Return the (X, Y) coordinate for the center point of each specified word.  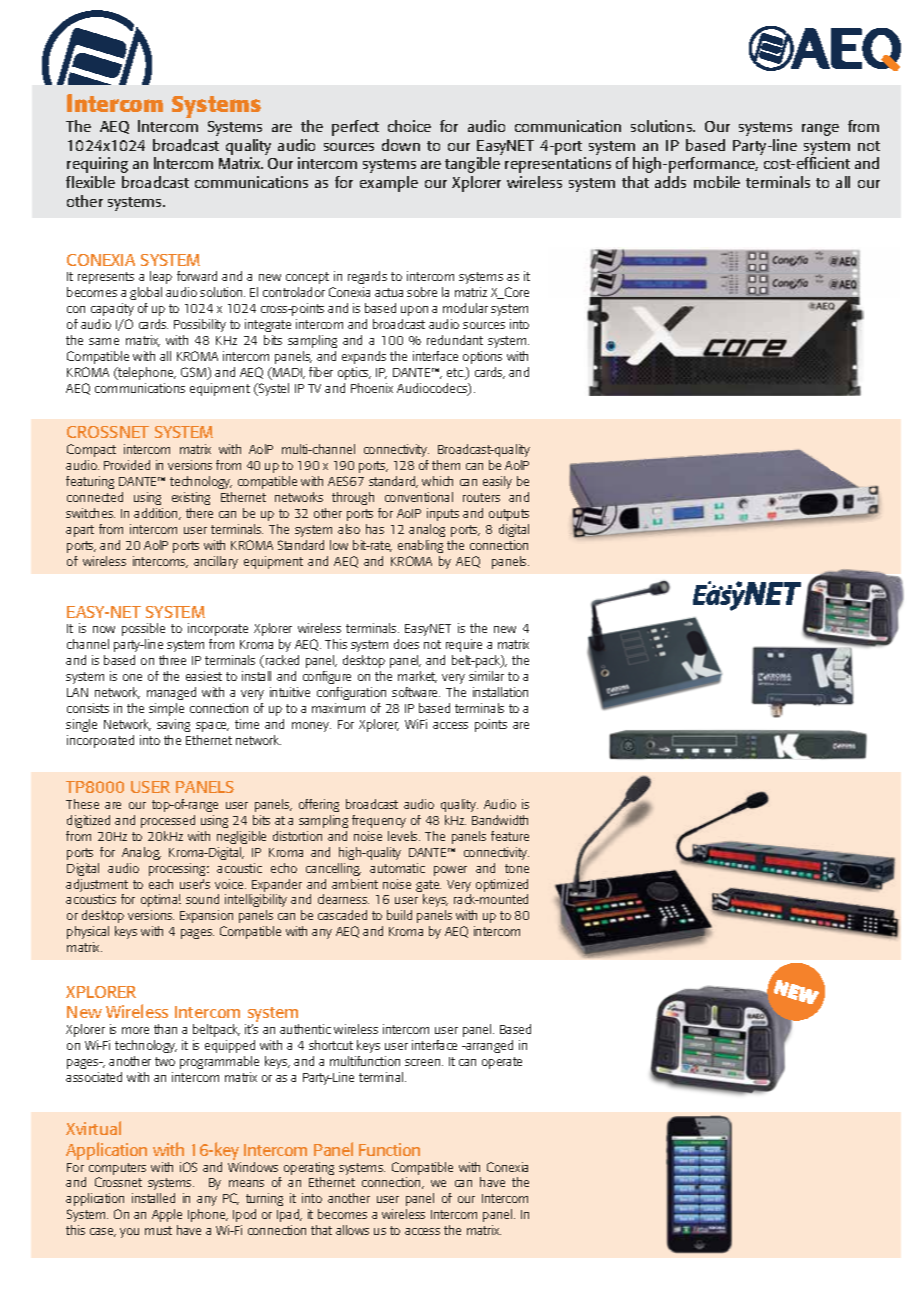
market (417, 677)
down (401, 145)
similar (486, 676)
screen (424, 1062)
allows (352, 1230)
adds (670, 182)
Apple (167, 1215)
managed (171, 693)
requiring (97, 165)
